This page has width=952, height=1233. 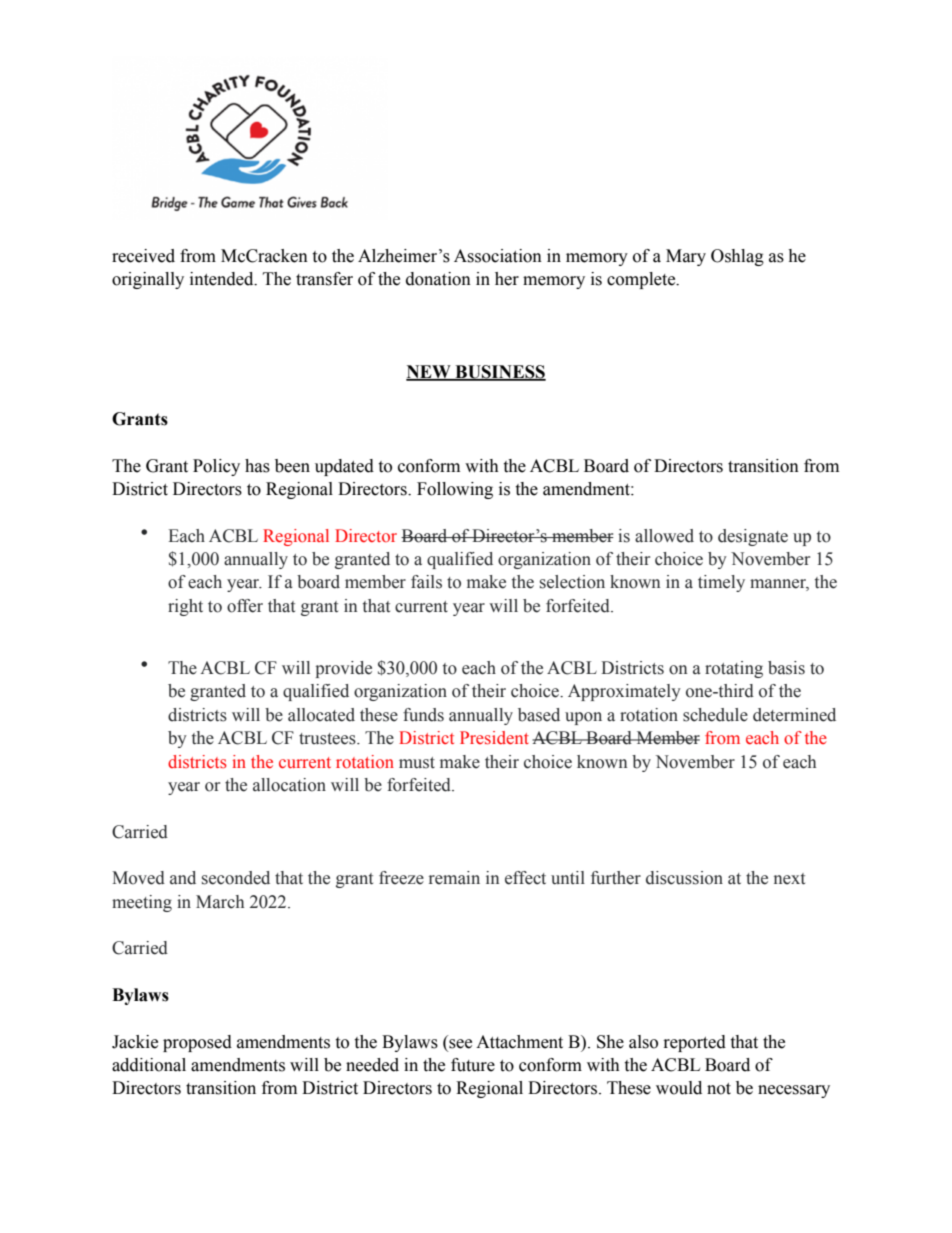 I want to click on remain, so click(x=454, y=878).
